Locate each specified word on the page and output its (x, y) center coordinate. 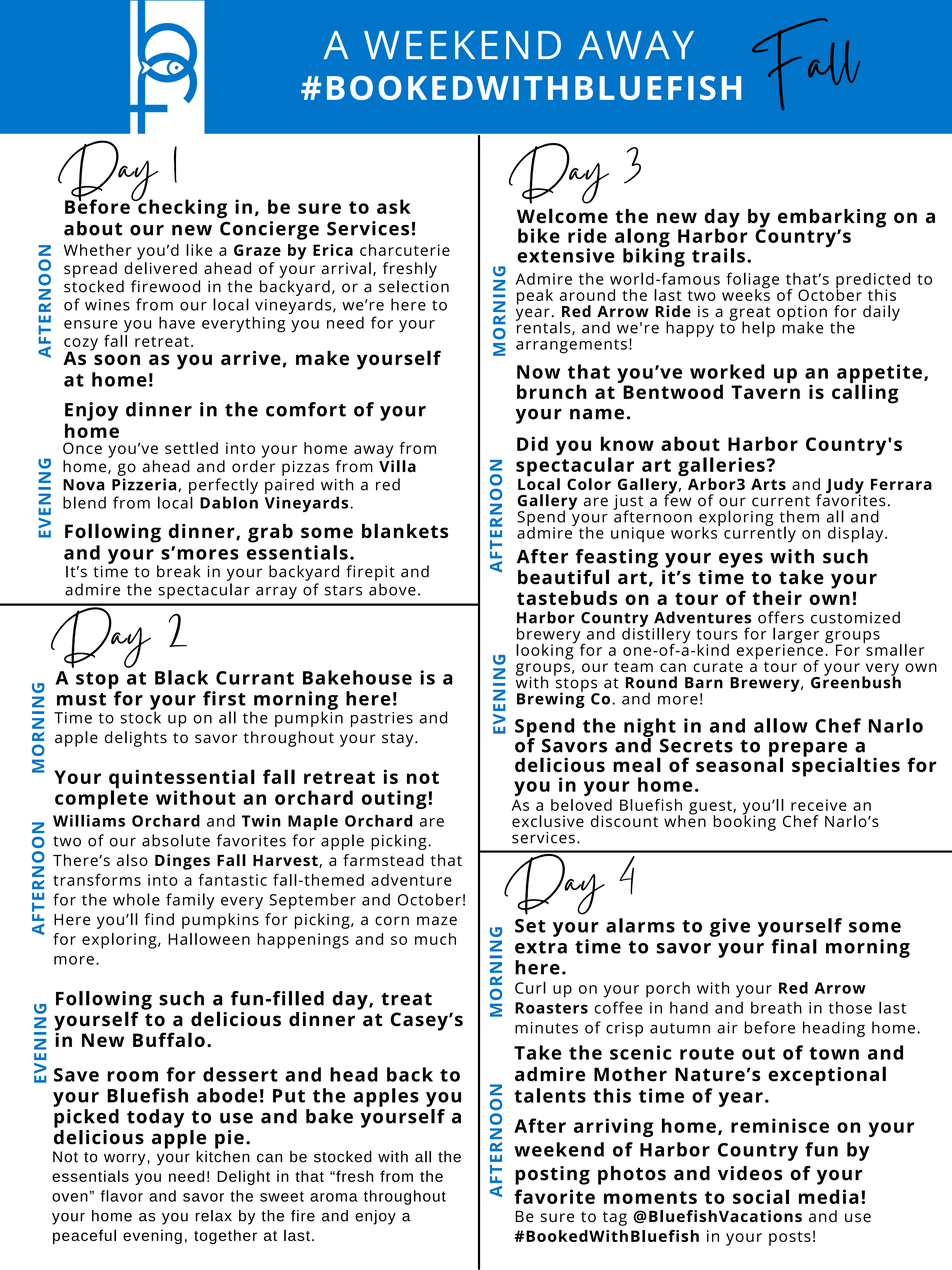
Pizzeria (145, 485)
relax (213, 1216)
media (829, 1196)
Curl (530, 987)
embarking (832, 219)
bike (539, 235)
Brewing (551, 699)
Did (532, 443)
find (159, 919)
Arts (768, 484)
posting (552, 1175)
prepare (808, 750)
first (224, 698)
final (794, 946)
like (199, 250)
